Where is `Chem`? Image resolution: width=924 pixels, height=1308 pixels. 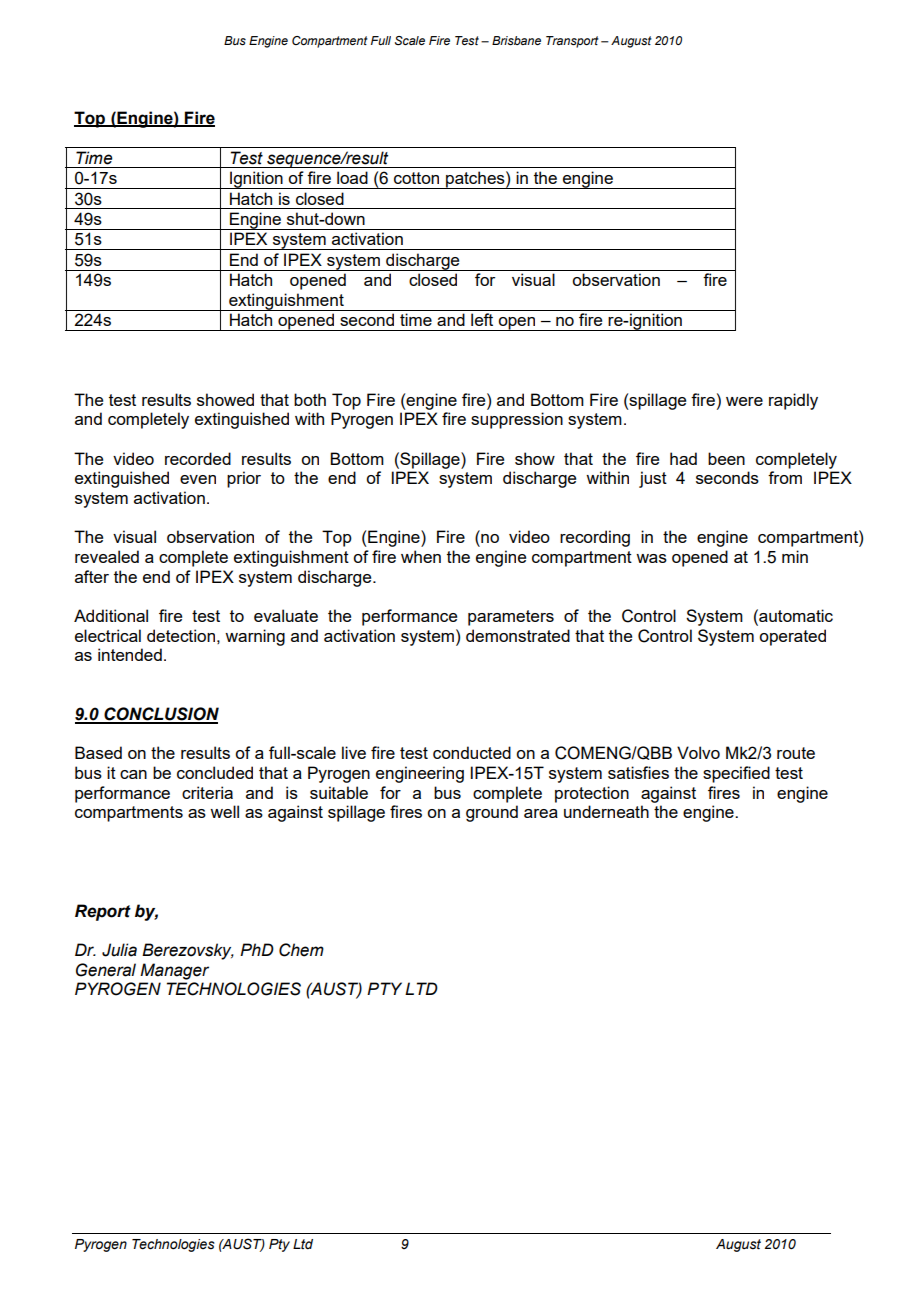
Chem is located at coordinates (301, 950).
